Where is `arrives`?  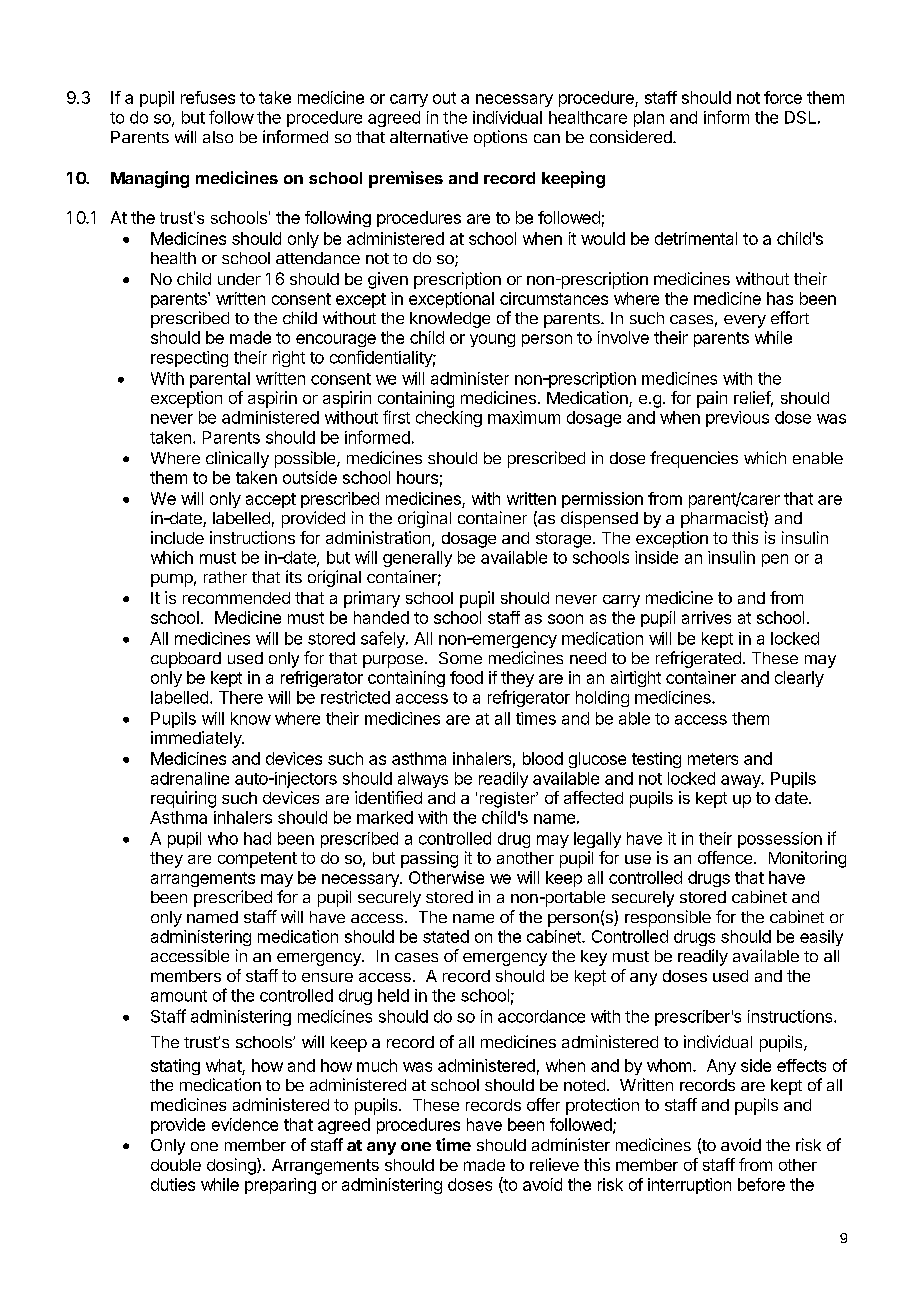
arrives is located at coordinates (706, 617).
